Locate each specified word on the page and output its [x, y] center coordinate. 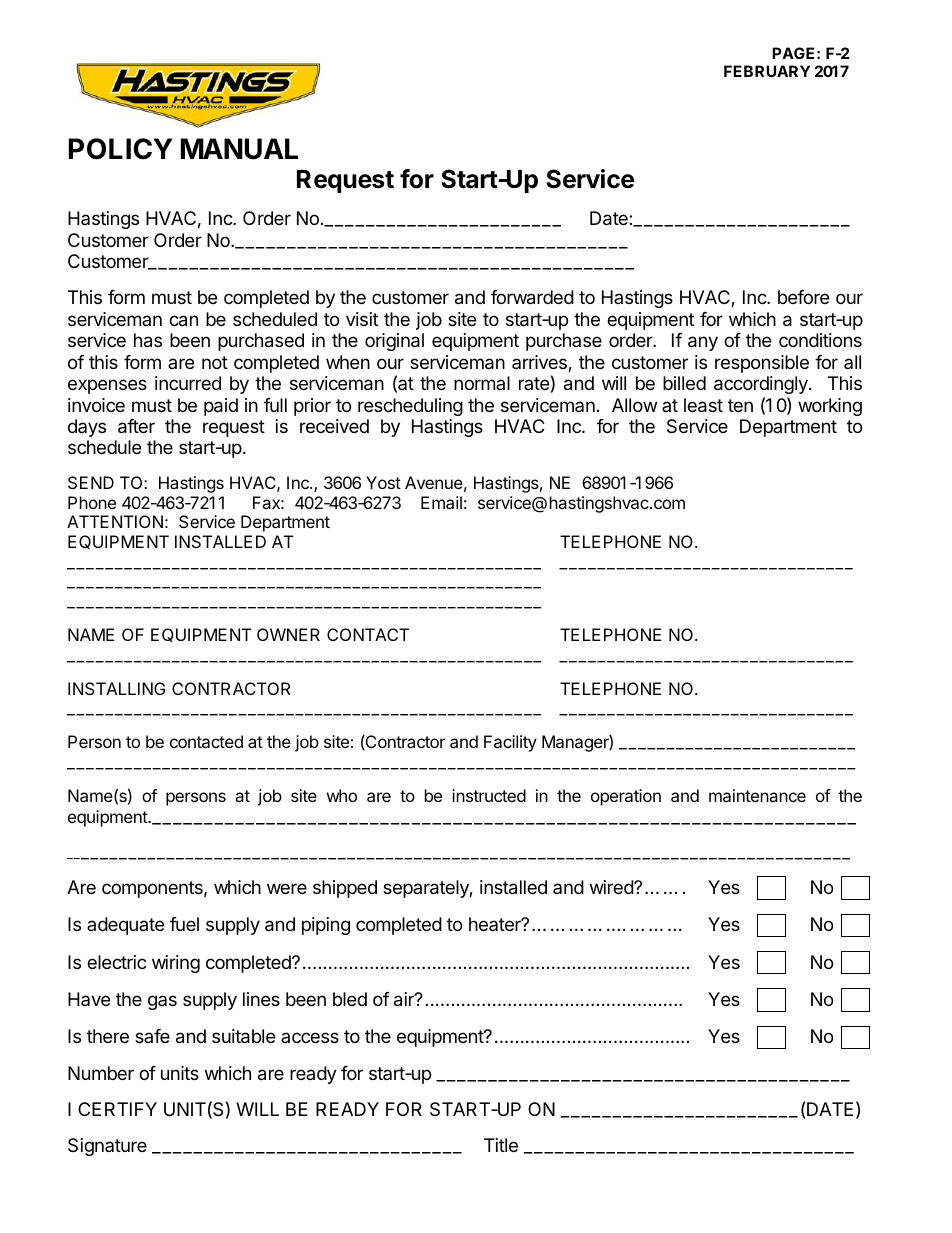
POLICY [120, 149]
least [703, 405]
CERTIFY [117, 1109]
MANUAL [239, 149]
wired [612, 887]
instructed [489, 795]
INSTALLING [116, 688]
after [136, 426]
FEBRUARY [767, 71]
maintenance [757, 795]
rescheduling [410, 407]
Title [501, 1145]
